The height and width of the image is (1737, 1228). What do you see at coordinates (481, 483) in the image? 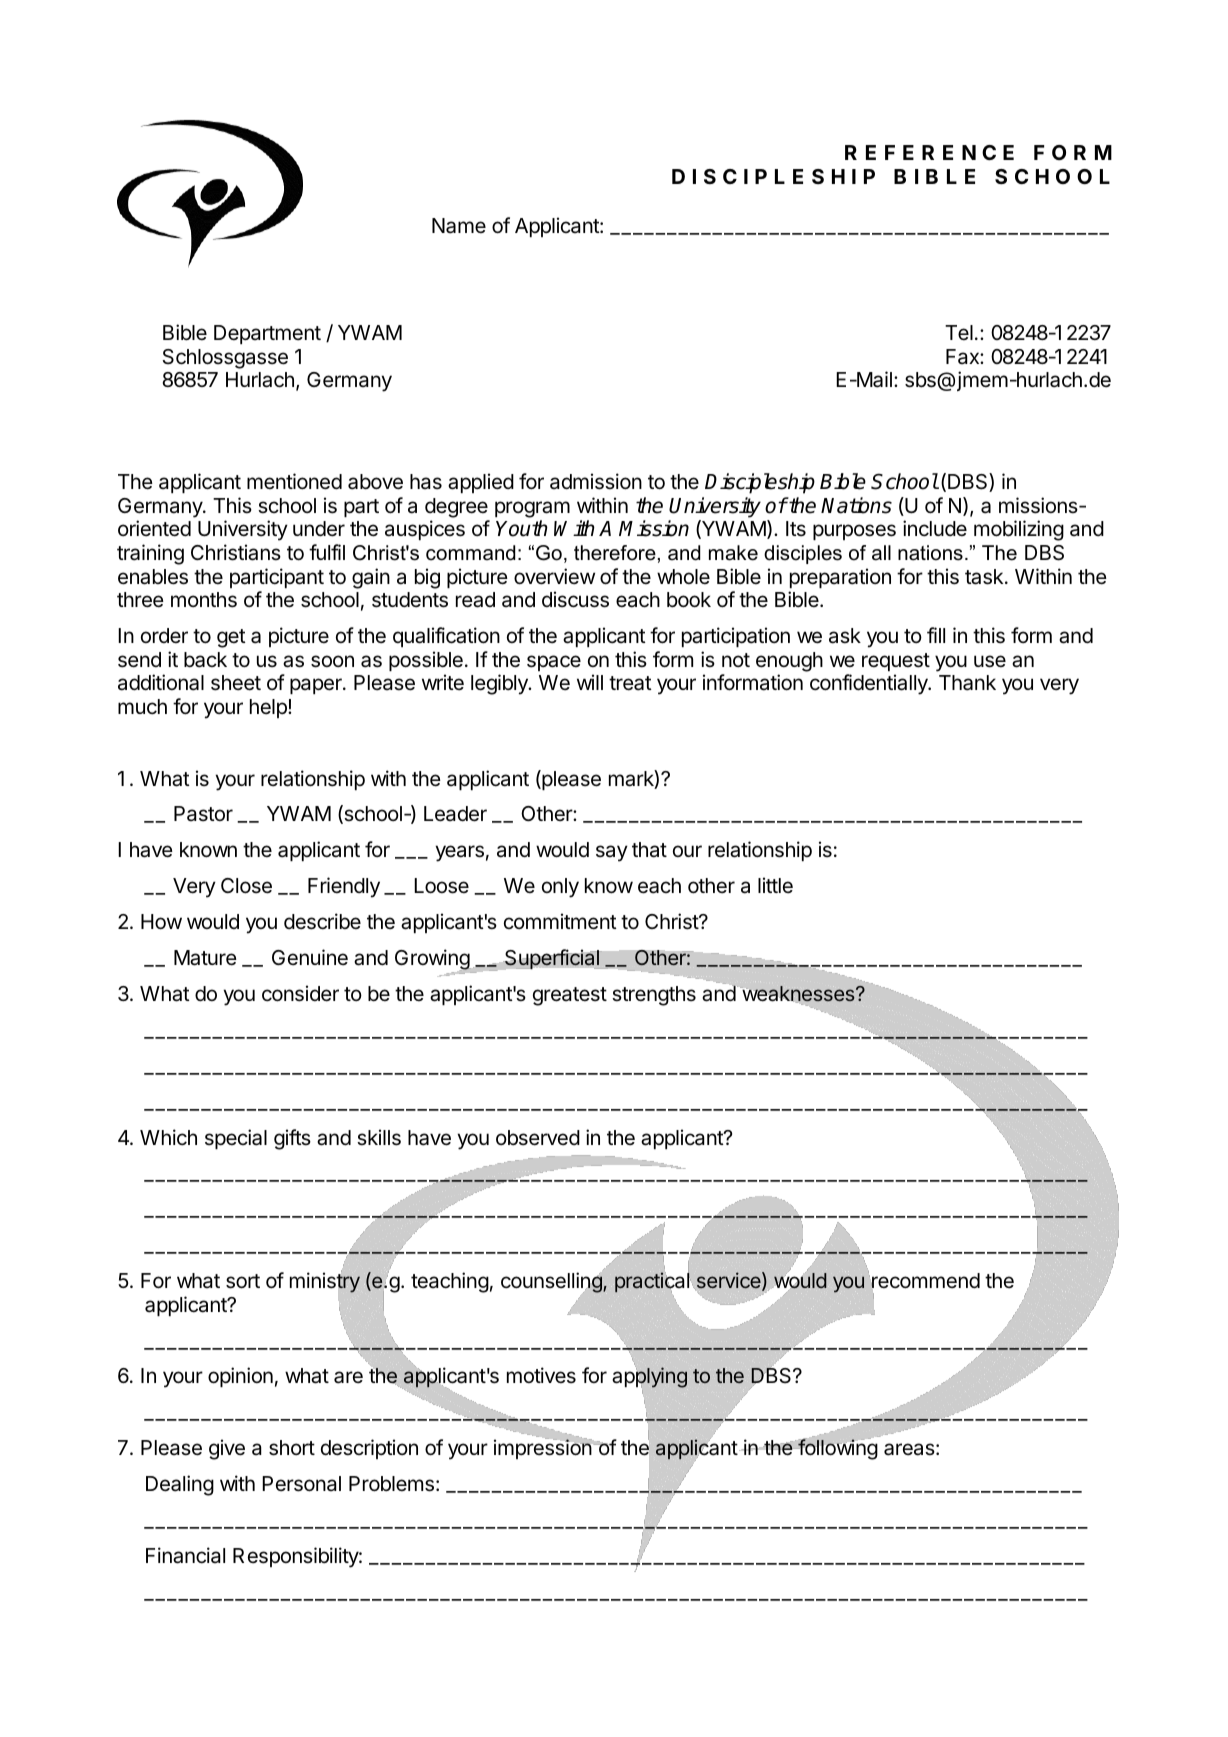
I see `applied` at bounding box center [481, 483].
